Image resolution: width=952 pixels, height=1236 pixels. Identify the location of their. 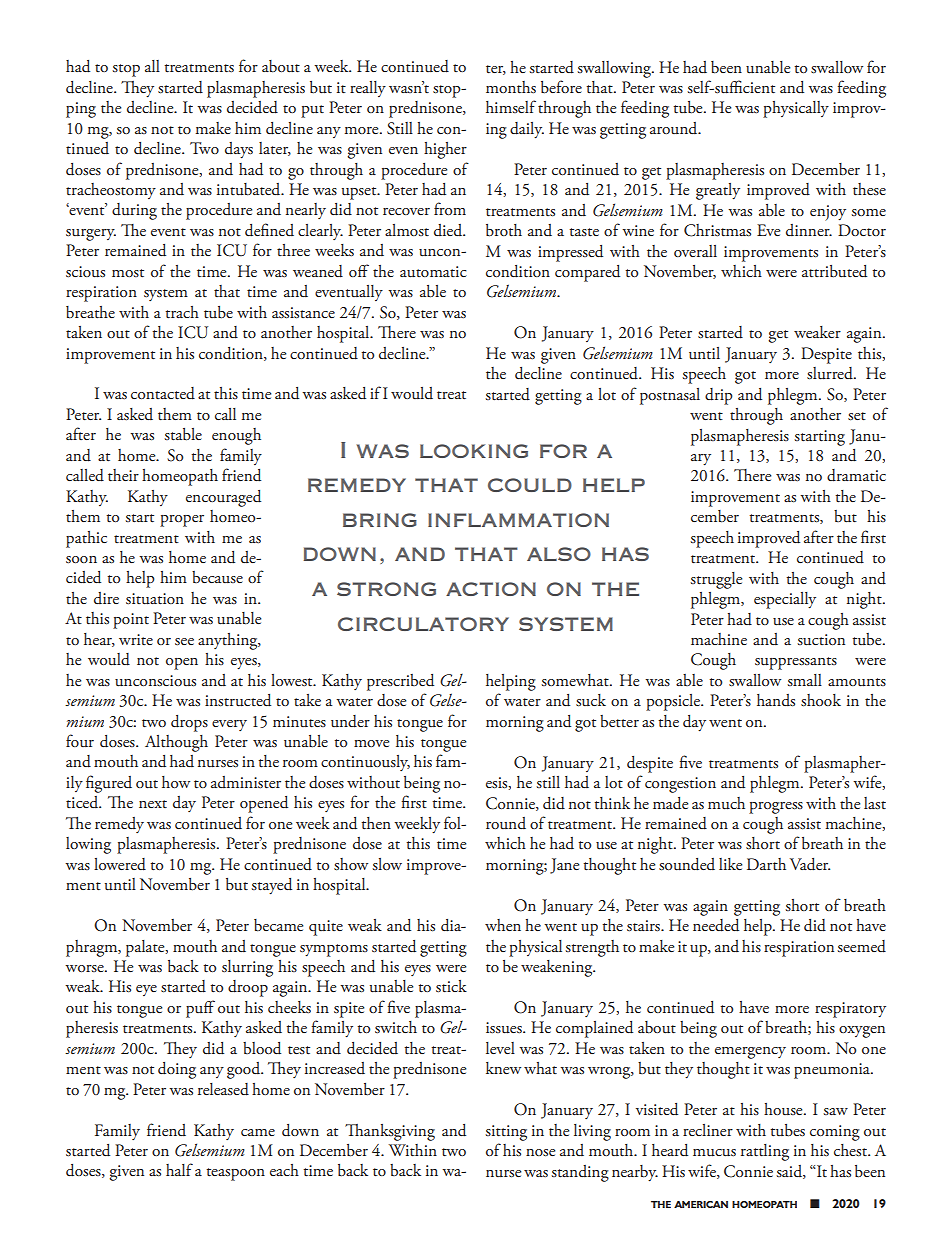
(123, 475).
